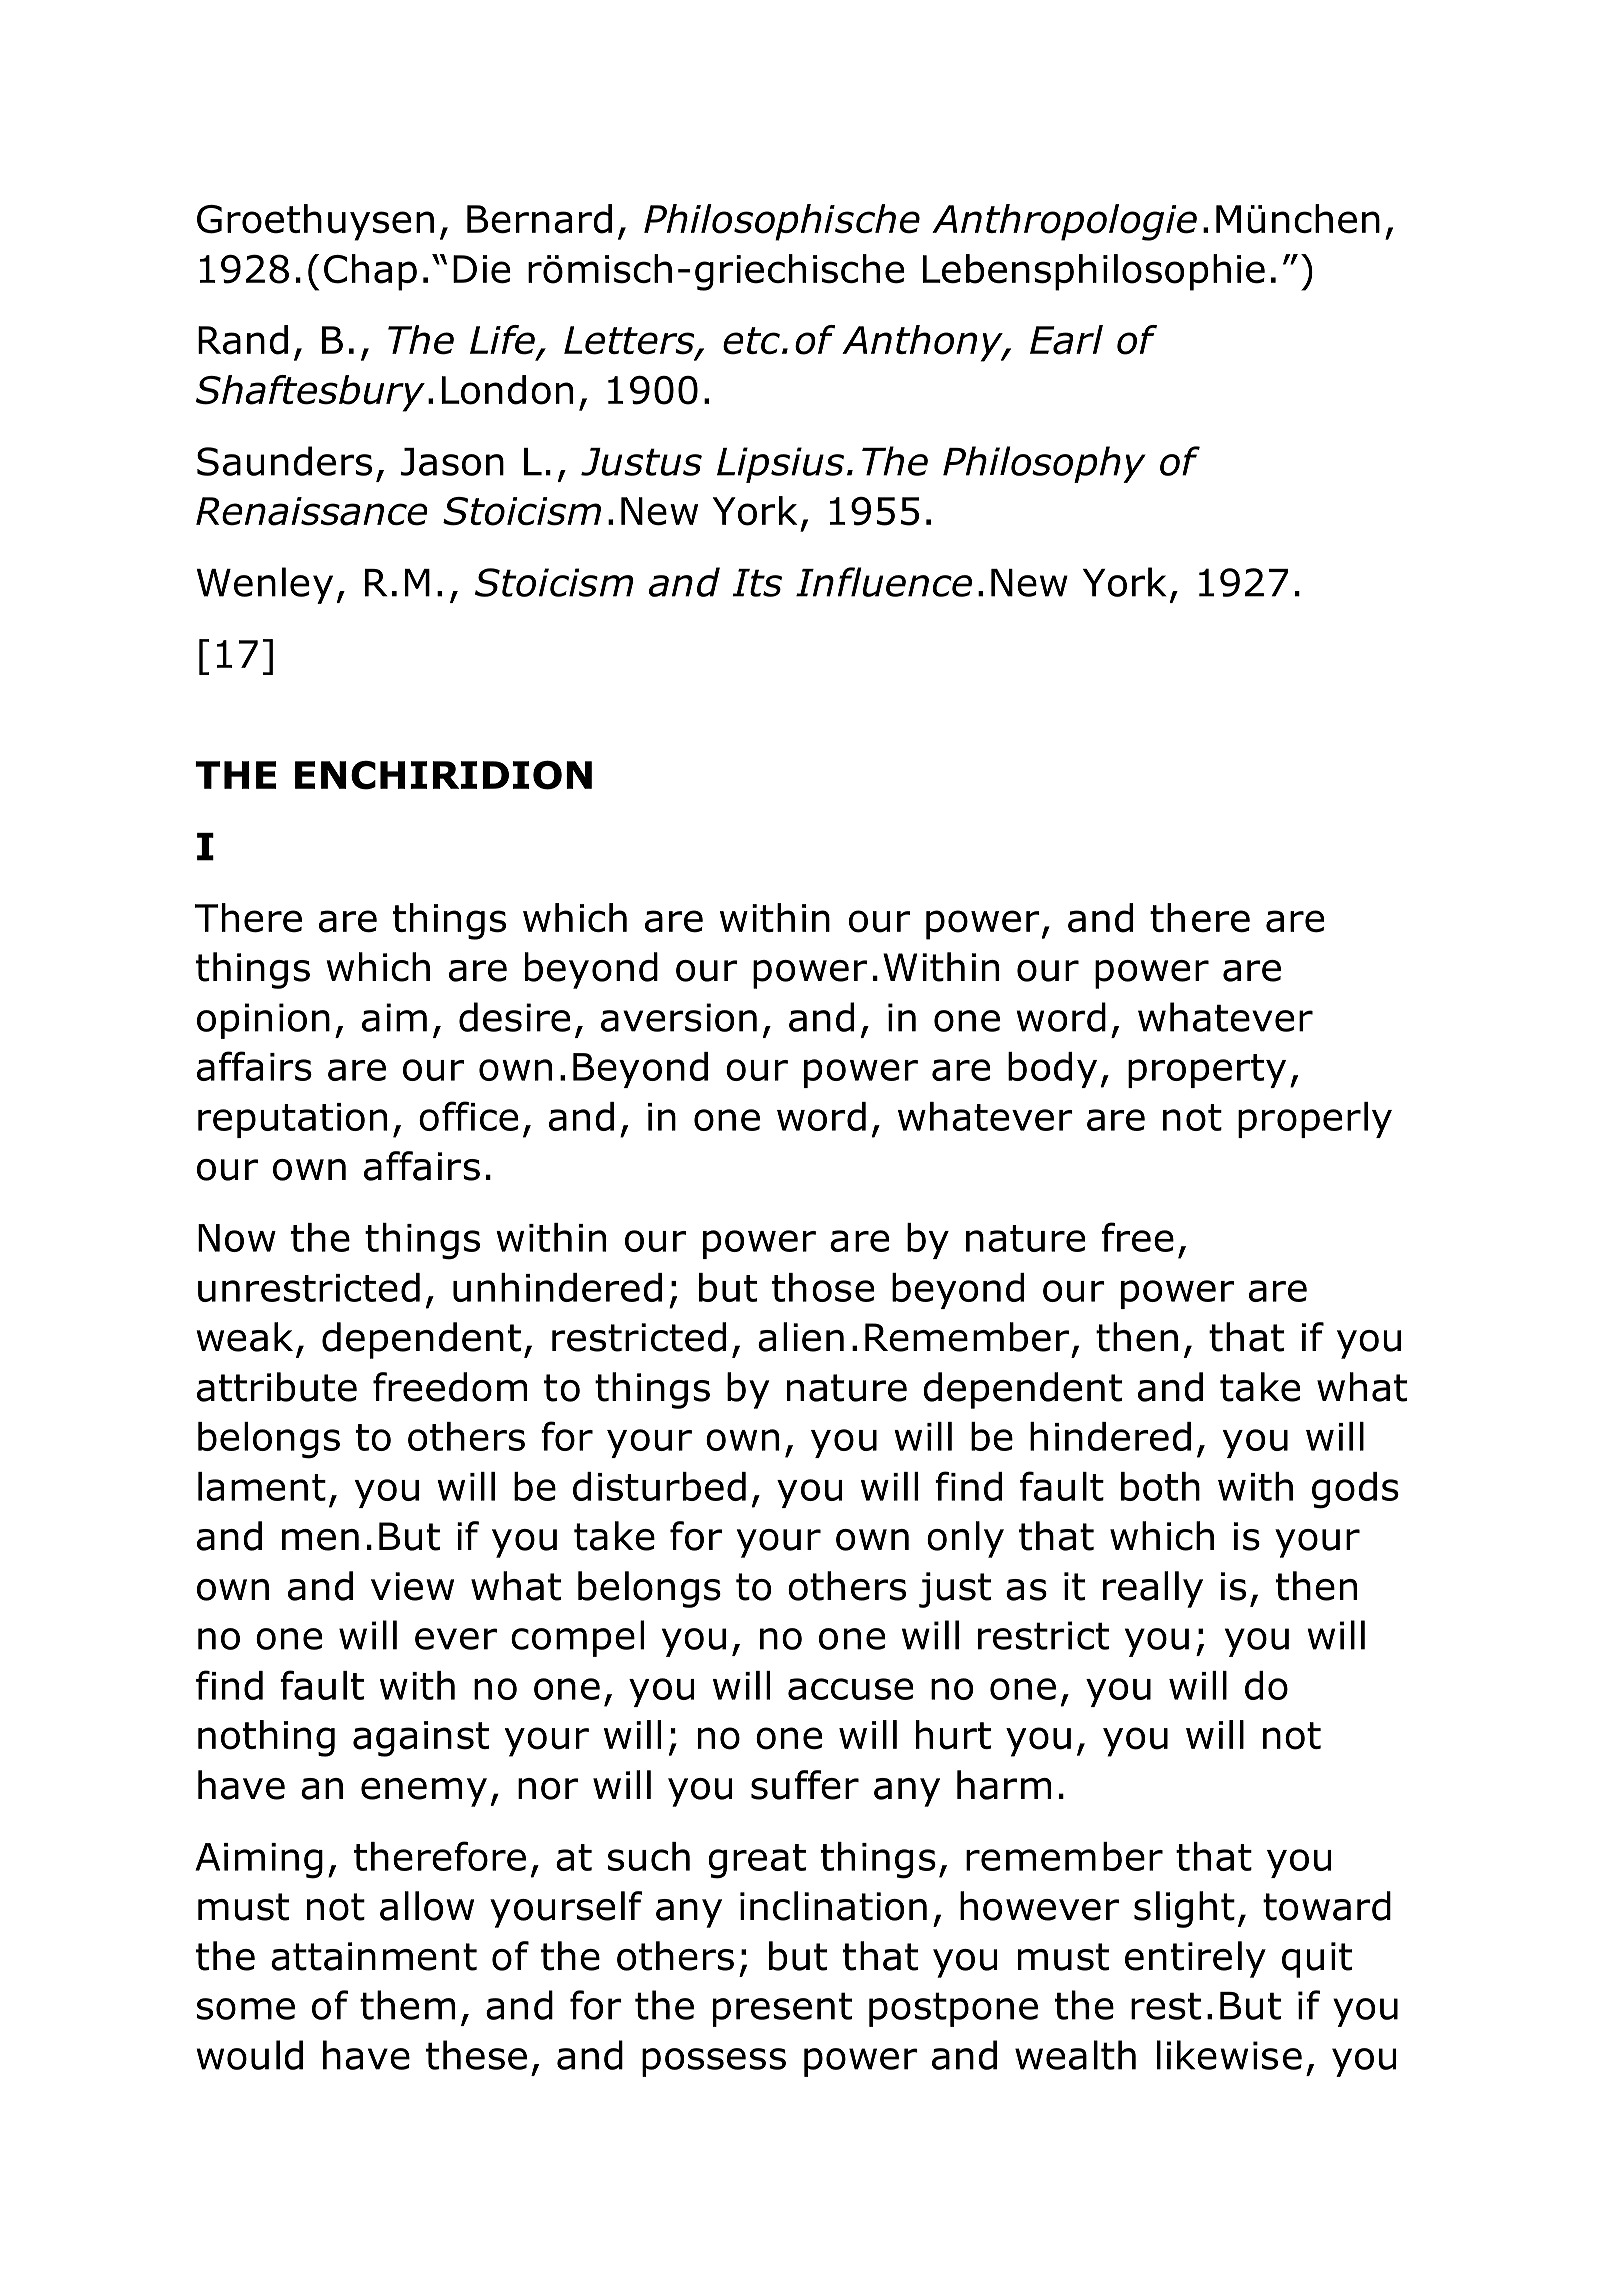  What do you see at coordinates (782, 2009) in the document?
I see `present` at bounding box center [782, 2009].
